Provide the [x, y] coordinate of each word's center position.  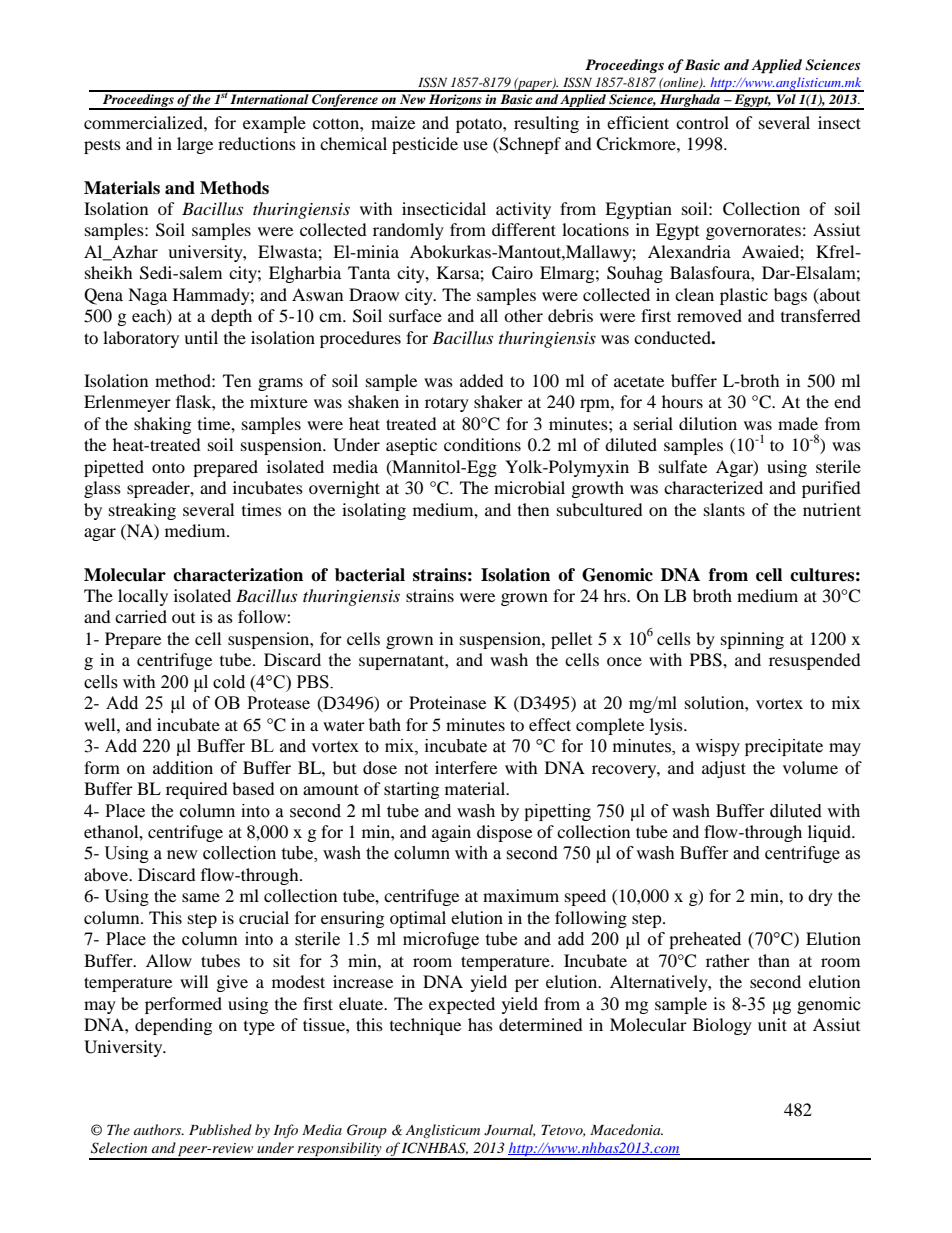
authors [159, 1129]
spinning [752, 640]
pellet [571, 640]
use [475, 145]
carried [141, 616]
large [195, 145]
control [702, 122]
